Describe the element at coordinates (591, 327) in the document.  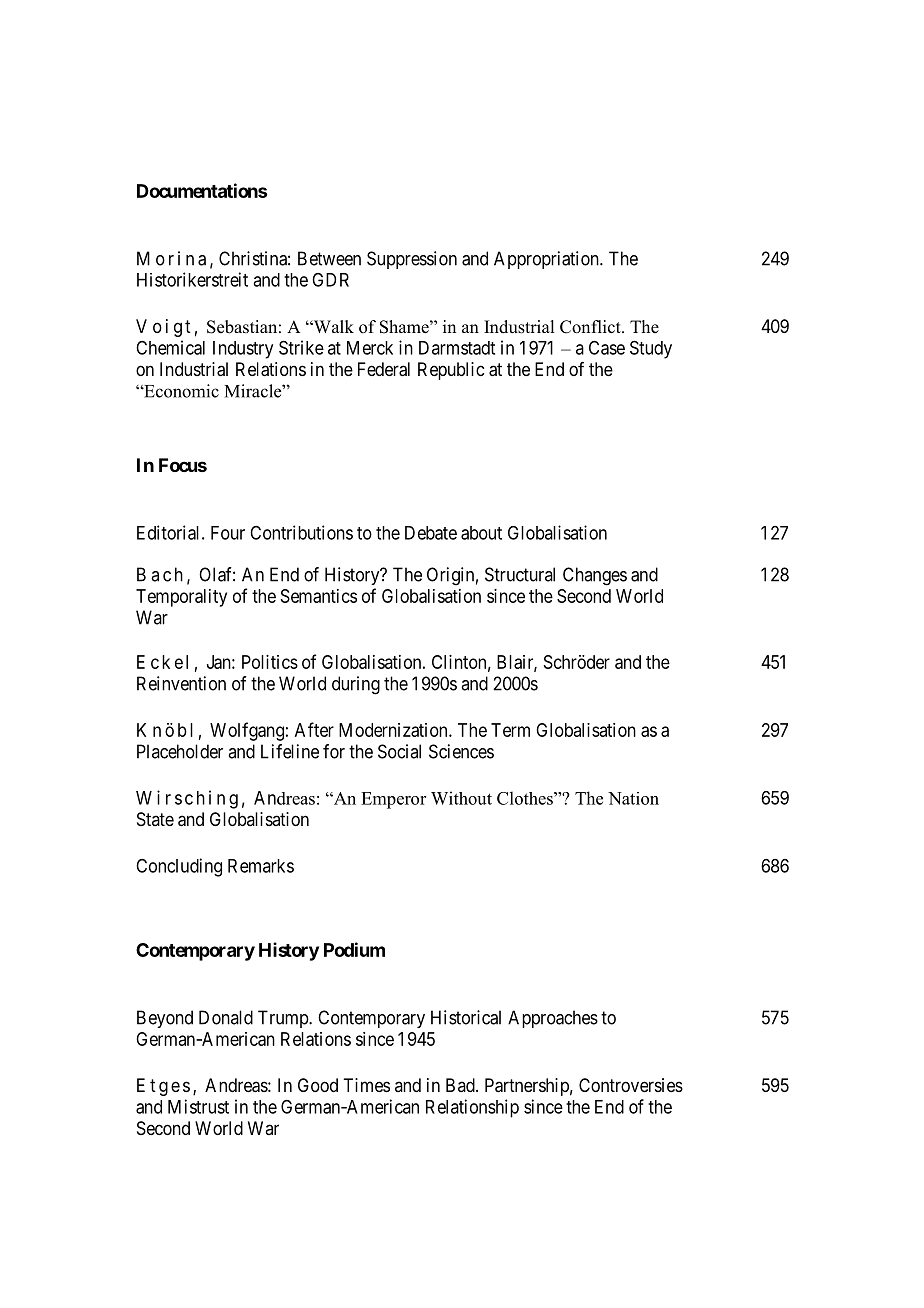
I see `Conflict` at that location.
